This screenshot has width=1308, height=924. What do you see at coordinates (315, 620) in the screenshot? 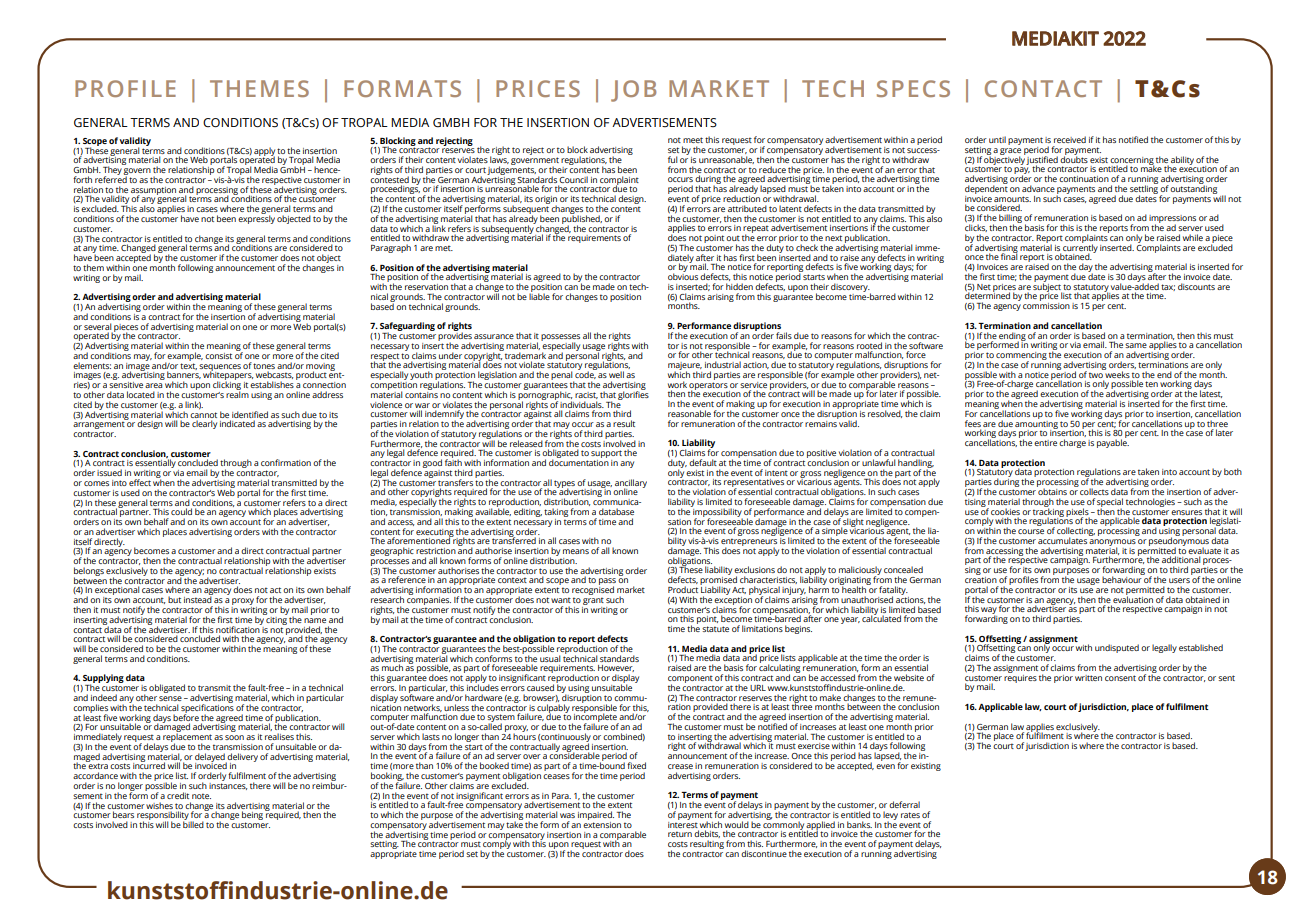
I see `name` at bounding box center [315, 620].
